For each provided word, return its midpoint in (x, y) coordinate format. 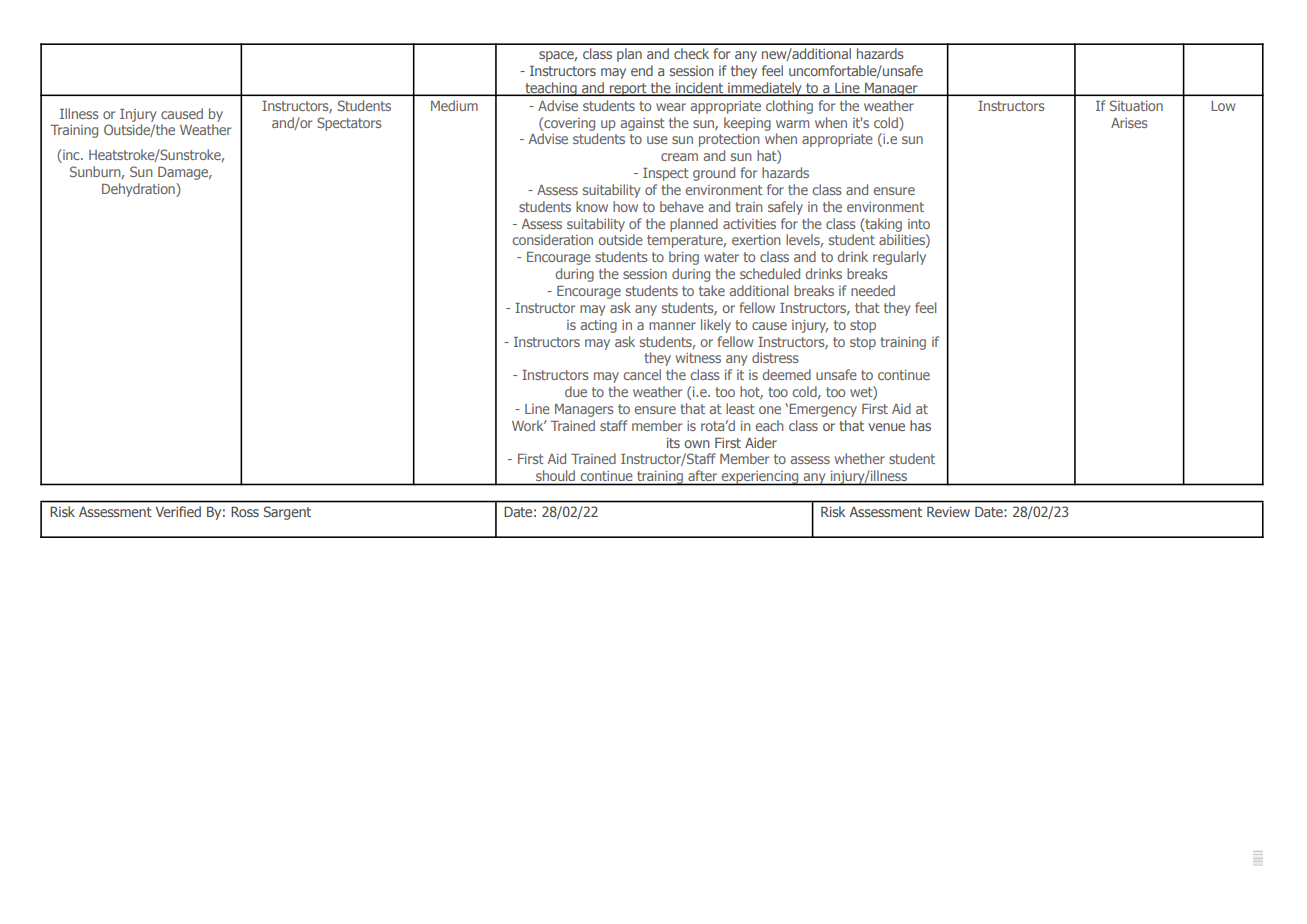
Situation (1136, 105)
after (702, 475)
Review (948, 511)
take (712, 290)
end (642, 70)
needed (873, 290)
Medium (454, 105)
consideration (553, 239)
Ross (245, 511)
